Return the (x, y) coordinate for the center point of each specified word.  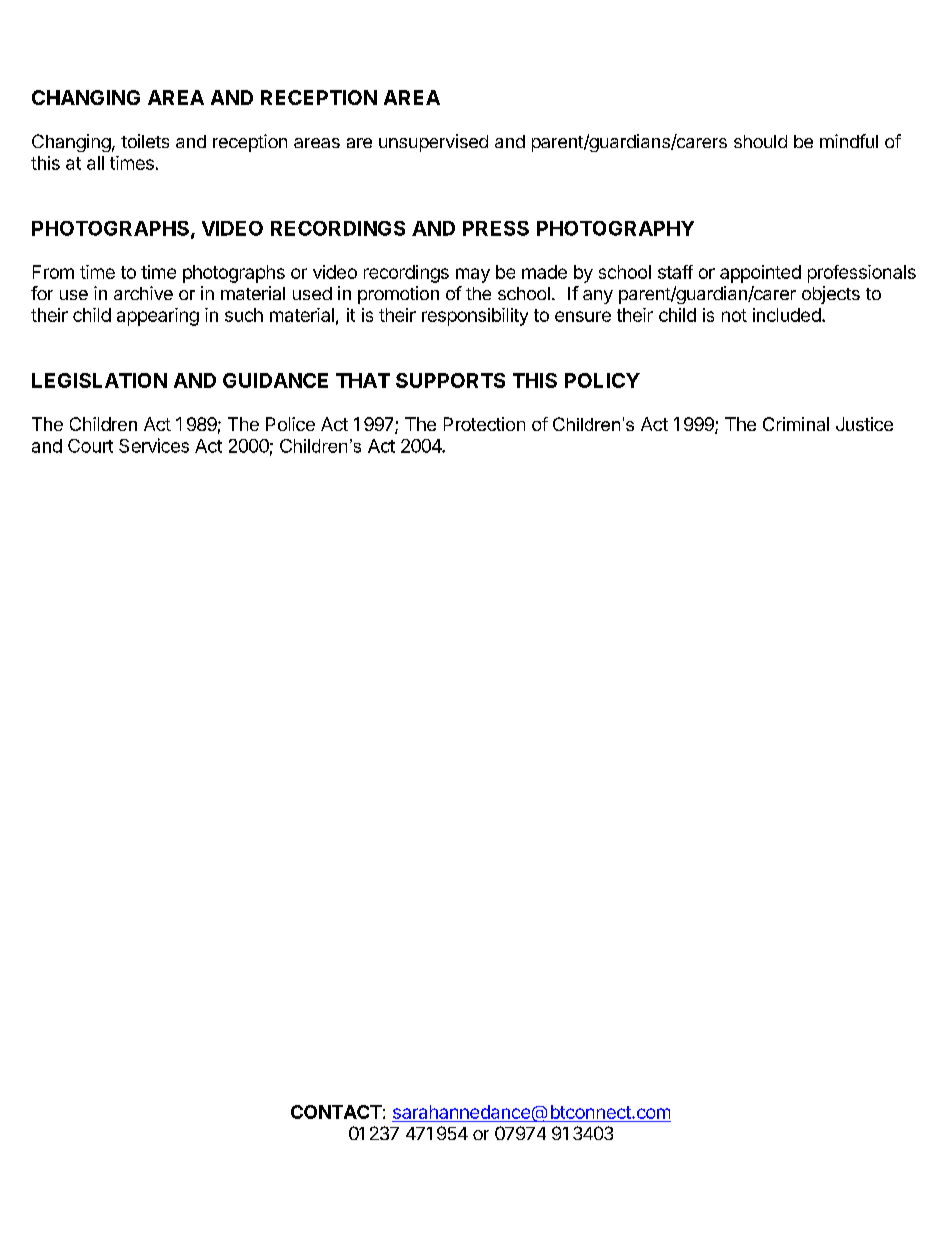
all (95, 163)
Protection (484, 424)
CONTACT (336, 1112)
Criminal (796, 424)
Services (154, 445)
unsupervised (433, 143)
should (760, 141)
